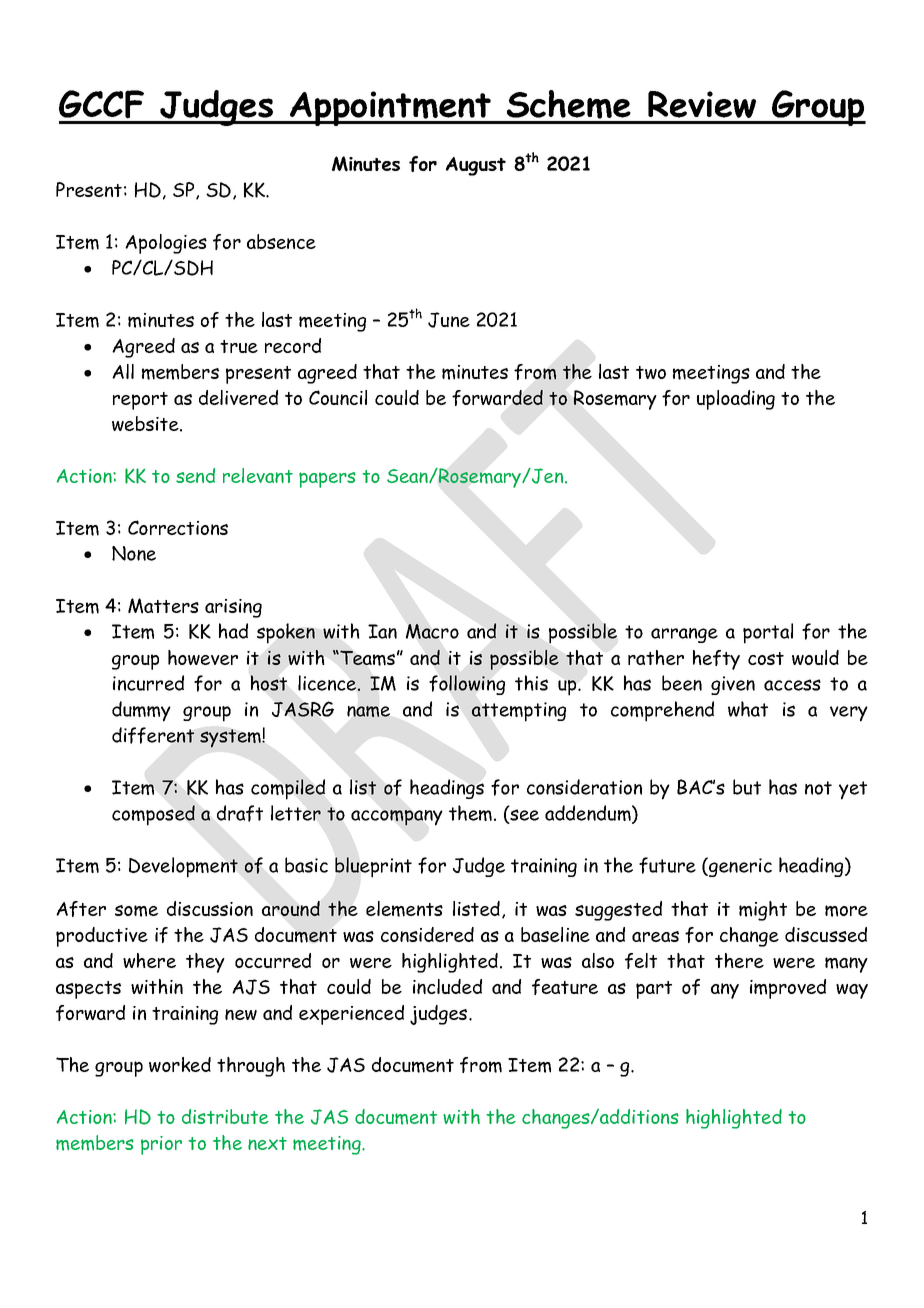  What do you see at coordinates (768, 633) in the document?
I see `portal` at bounding box center [768, 633].
